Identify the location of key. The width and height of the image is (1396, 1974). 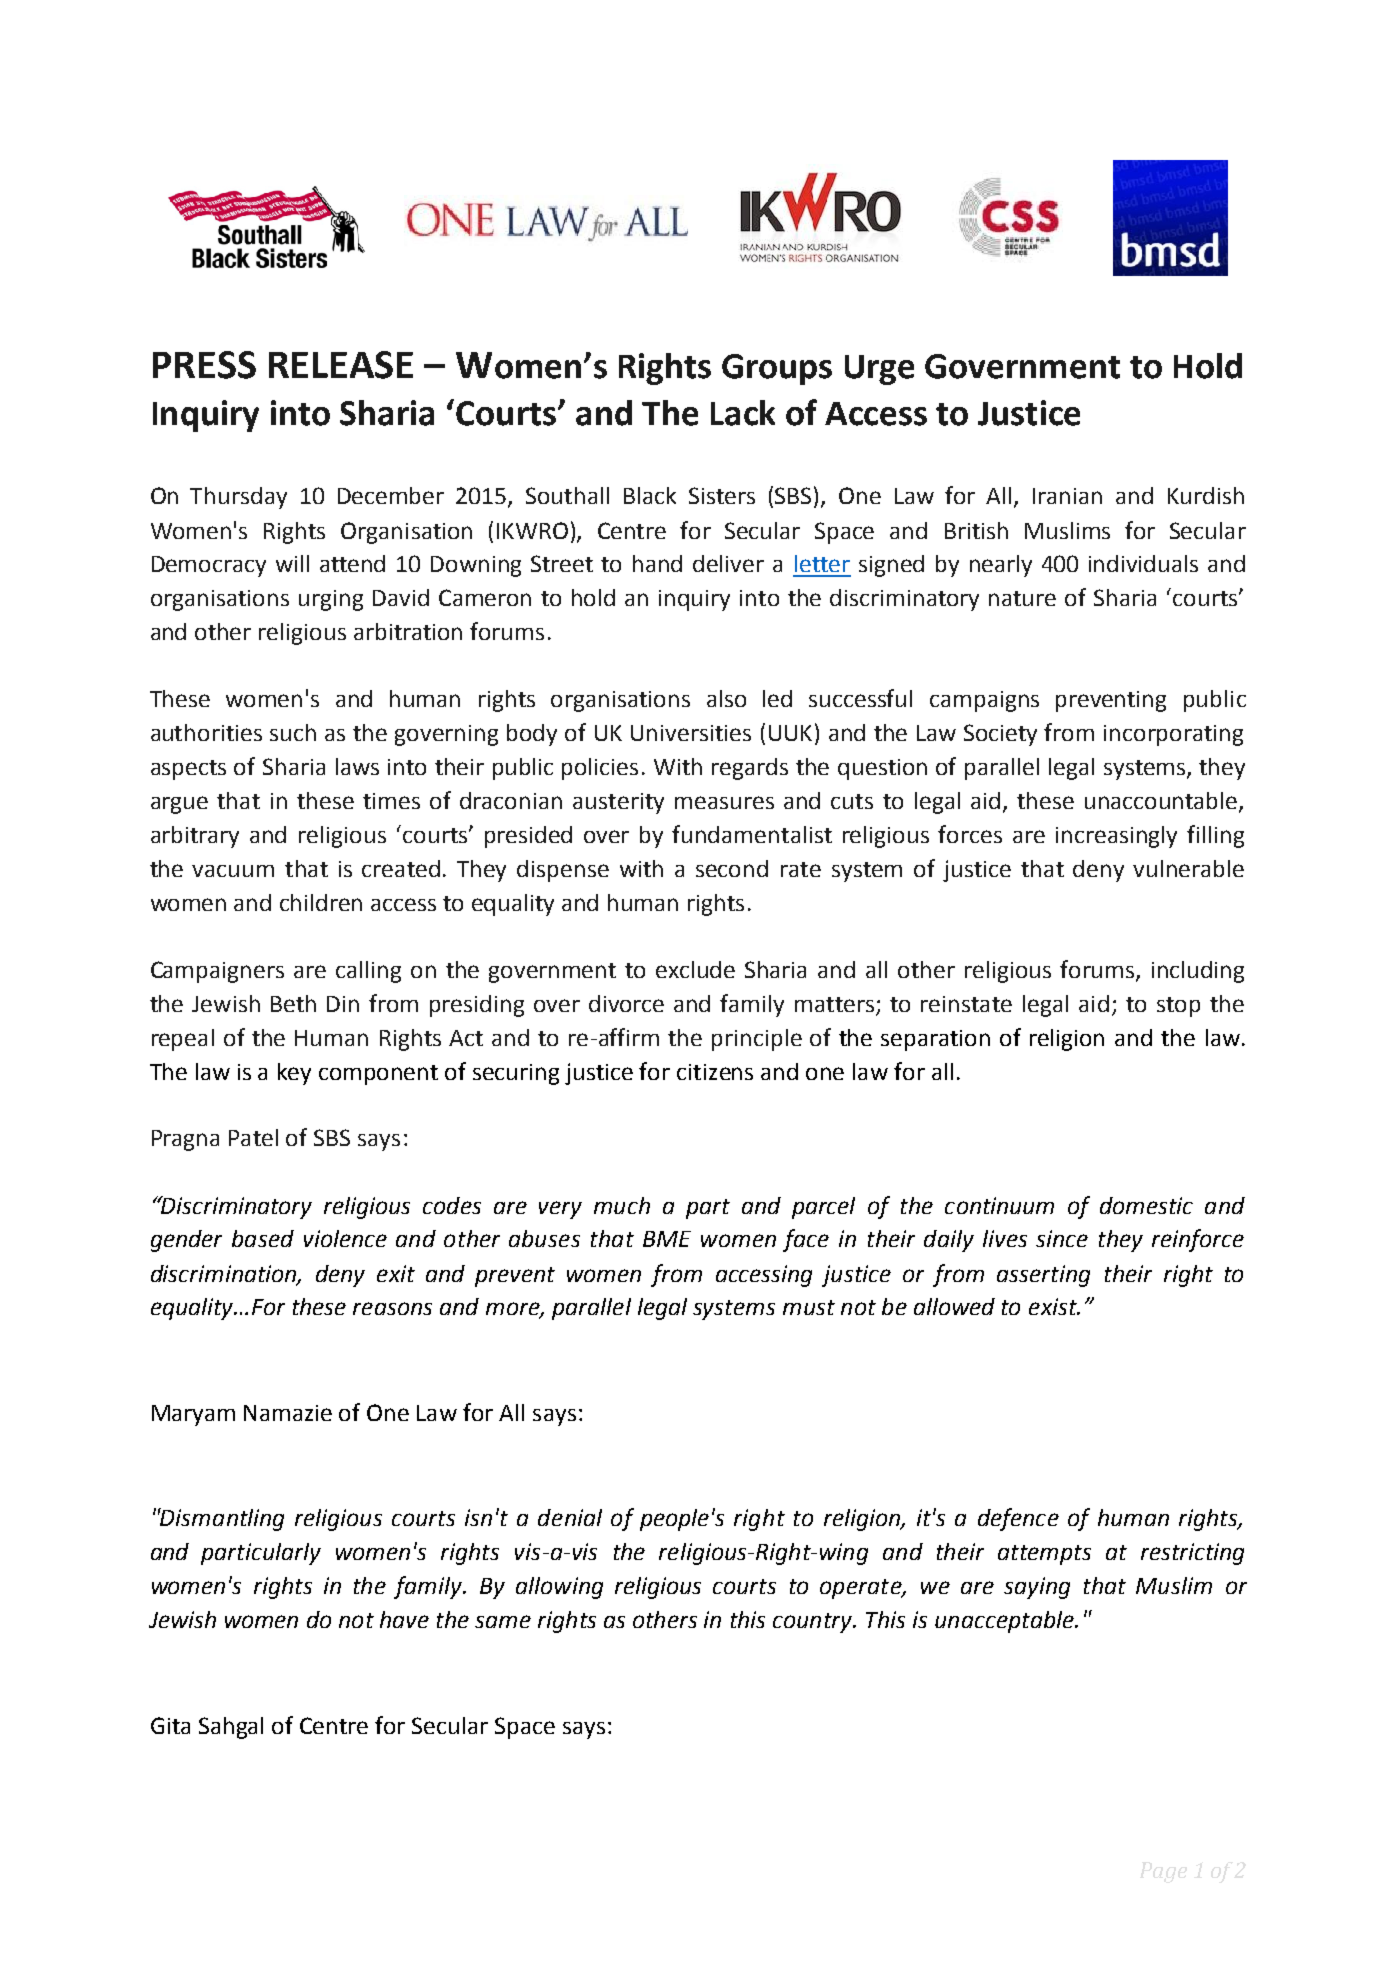
(294, 1074).
